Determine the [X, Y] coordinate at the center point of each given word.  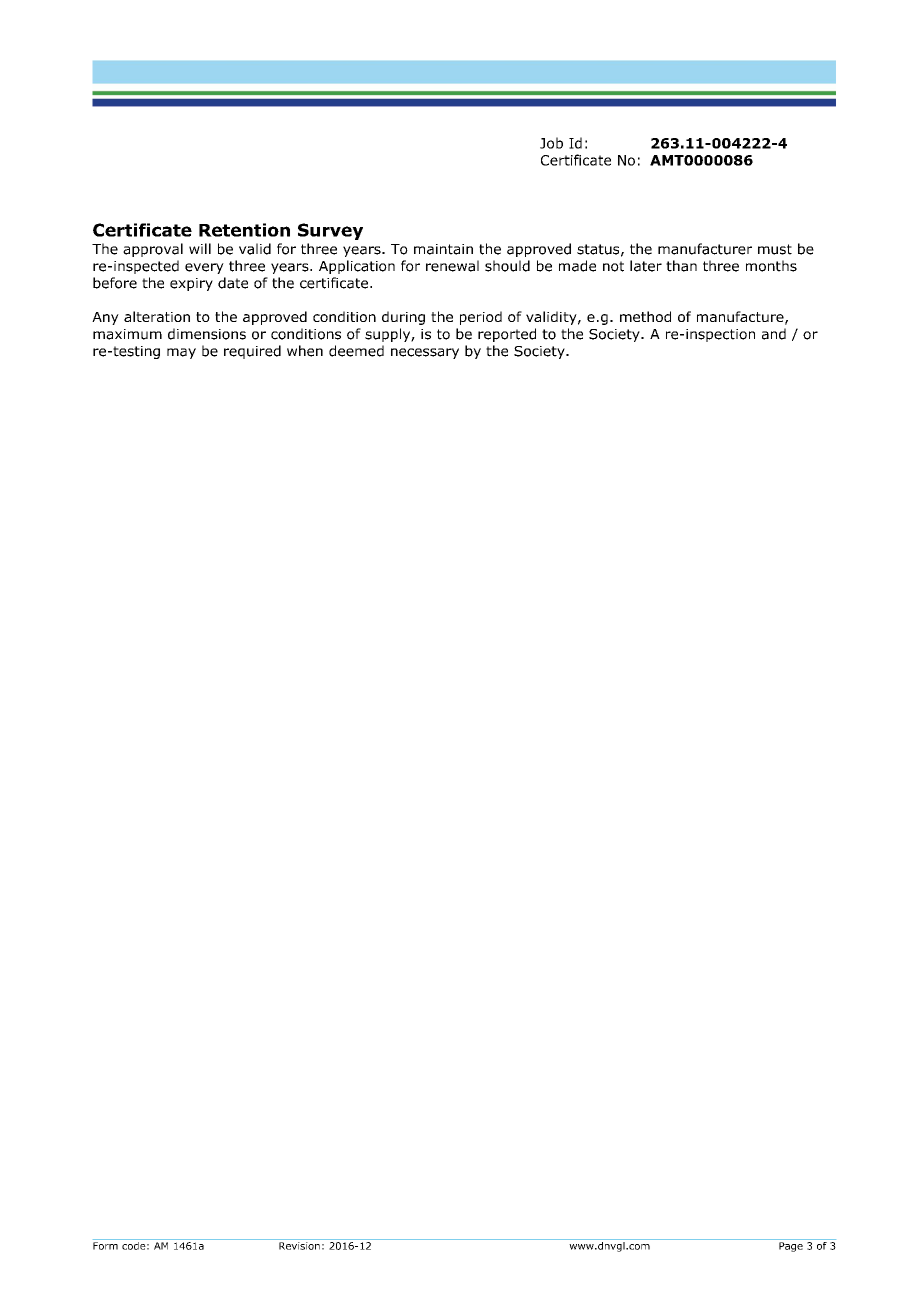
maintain [443, 249]
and [774, 334]
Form [105, 1246]
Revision [299, 1246]
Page [791, 1247]
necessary [425, 353]
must [775, 249]
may [181, 353]
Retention [244, 230]
